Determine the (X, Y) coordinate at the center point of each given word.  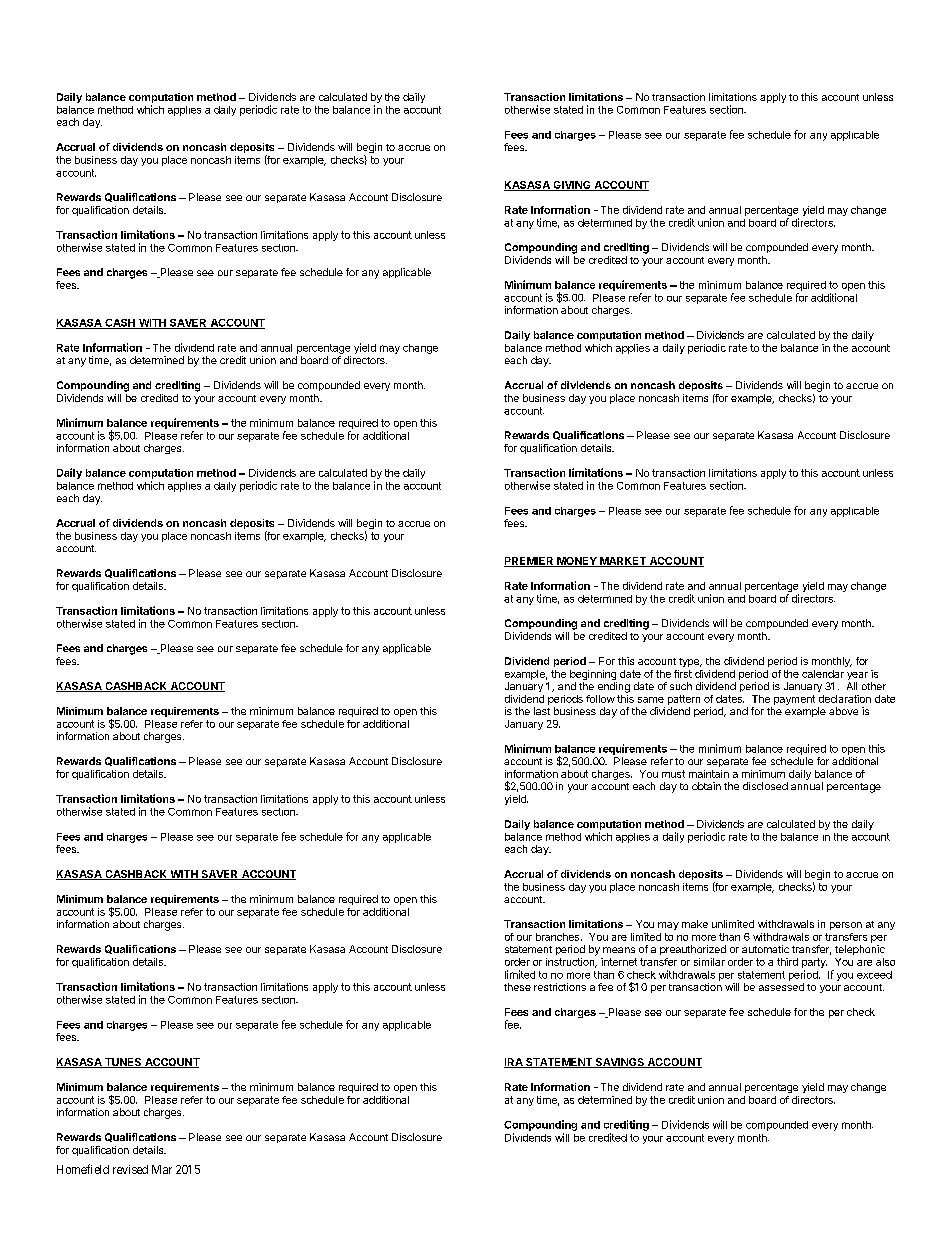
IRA (514, 1063)
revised (130, 1169)
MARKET (623, 562)
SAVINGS (619, 1063)
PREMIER (530, 562)
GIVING (572, 186)
